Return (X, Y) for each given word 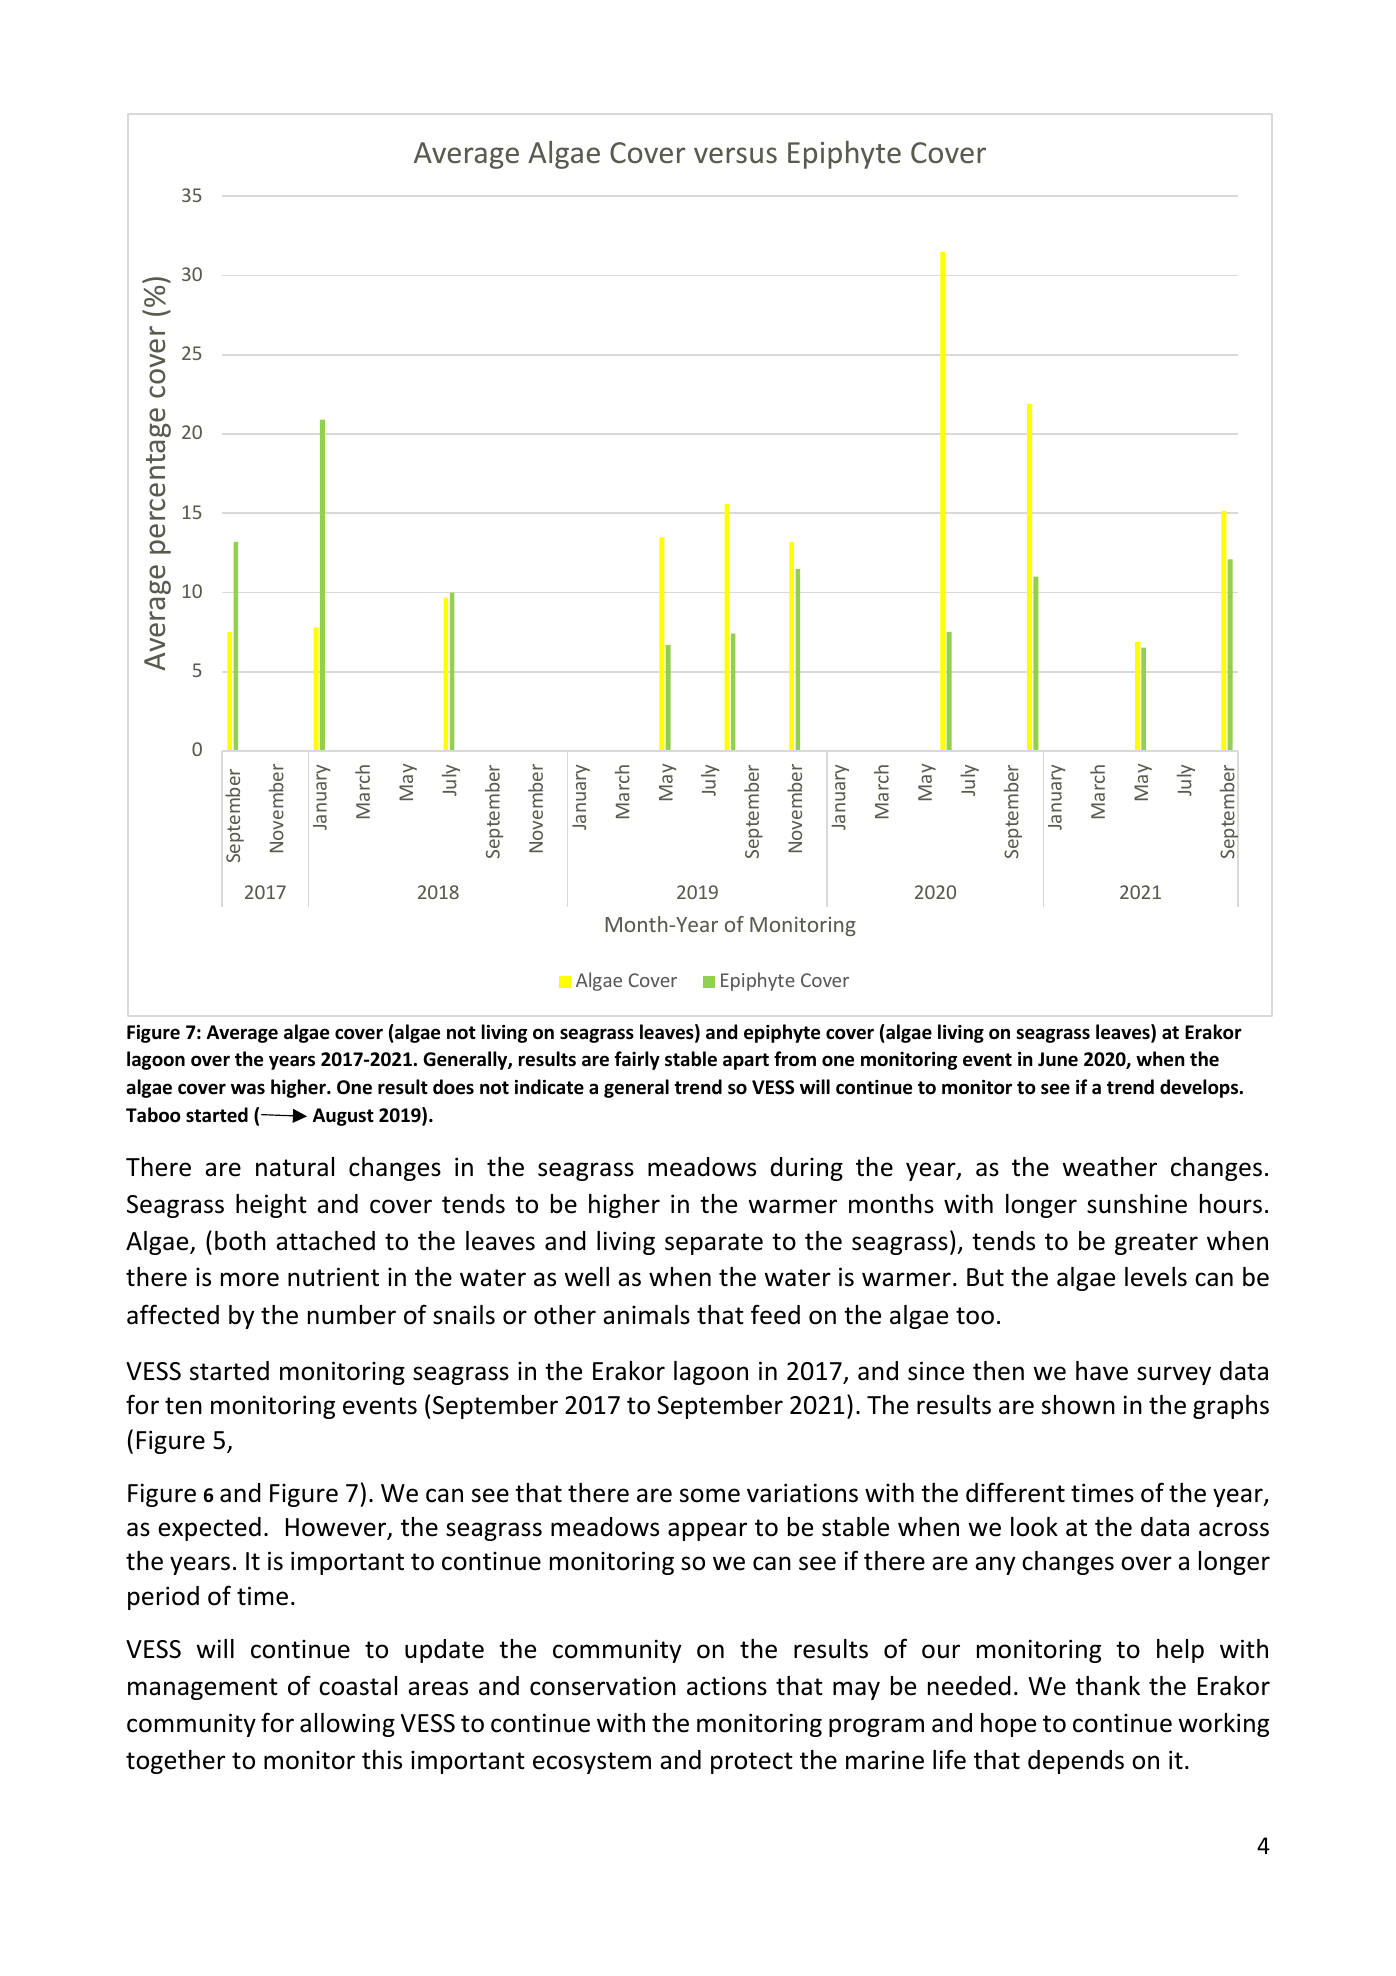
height (271, 1206)
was (248, 1089)
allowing (347, 1725)
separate (714, 1244)
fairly (637, 1060)
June (1058, 1059)
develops (1200, 1088)
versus (735, 155)
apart (746, 1061)
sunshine (1137, 1204)
